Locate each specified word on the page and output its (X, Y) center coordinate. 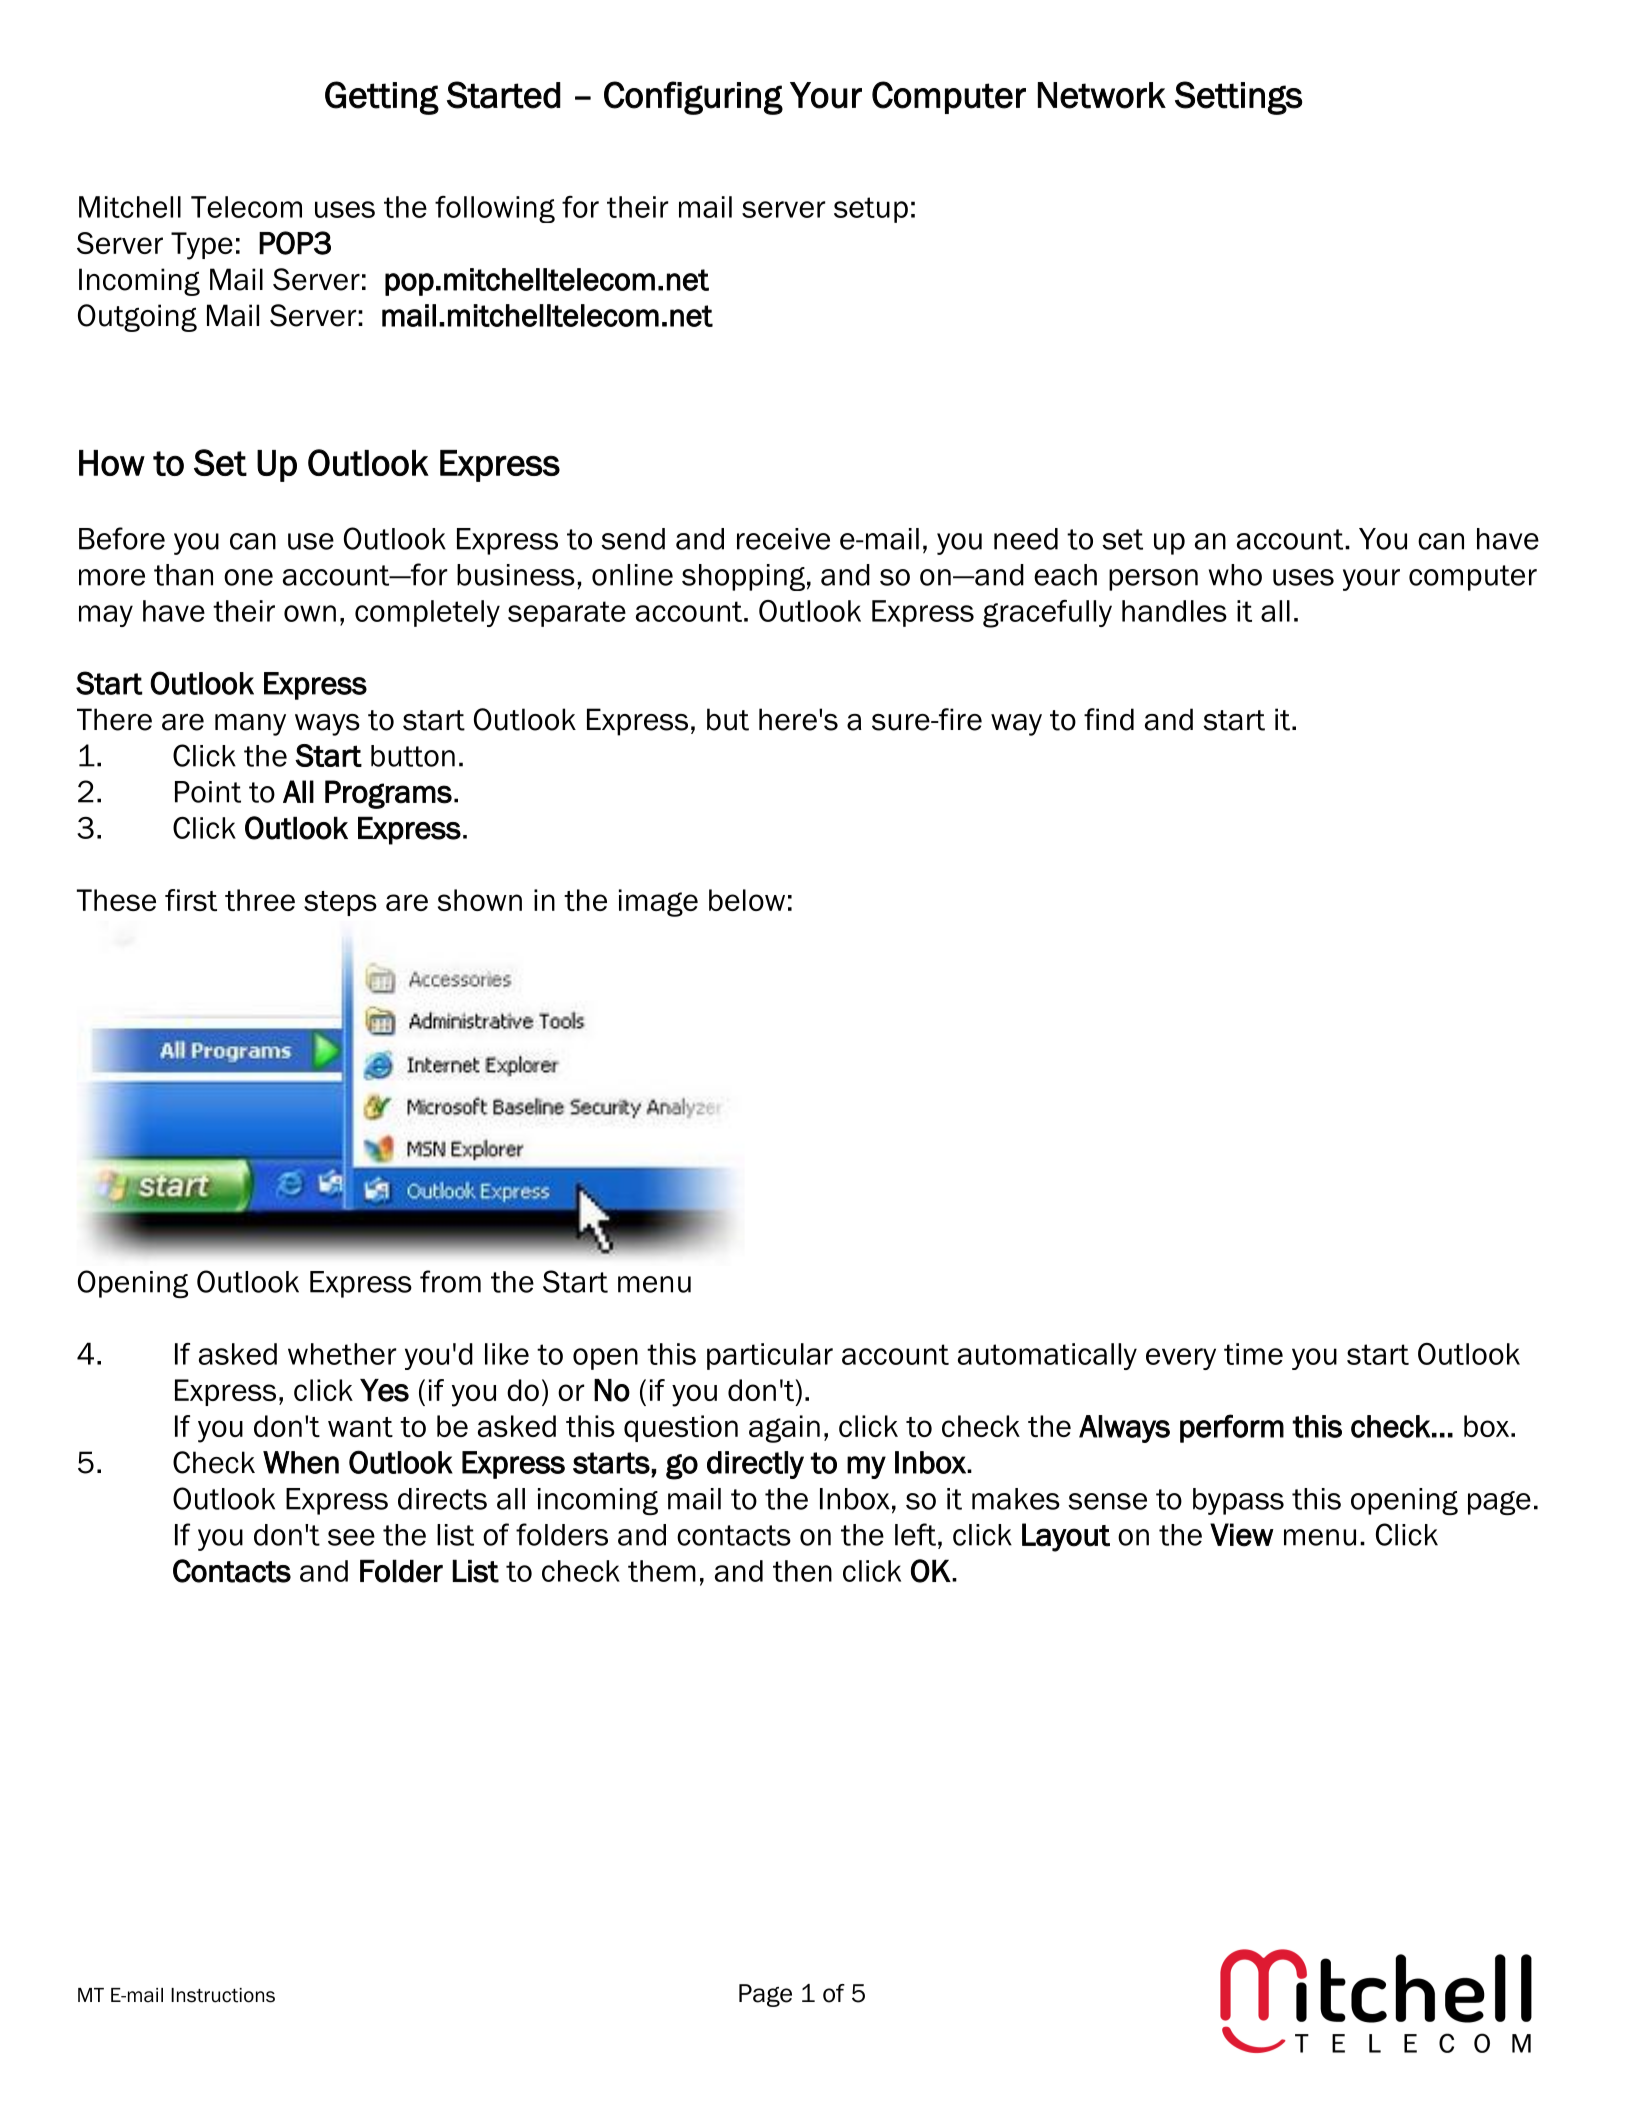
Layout (1066, 1537)
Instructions (223, 1995)
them (662, 1571)
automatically (1047, 1356)
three (260, 900)
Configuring (693, 98)
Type (202, 246)
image (658, 903)
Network (1102, 95)
